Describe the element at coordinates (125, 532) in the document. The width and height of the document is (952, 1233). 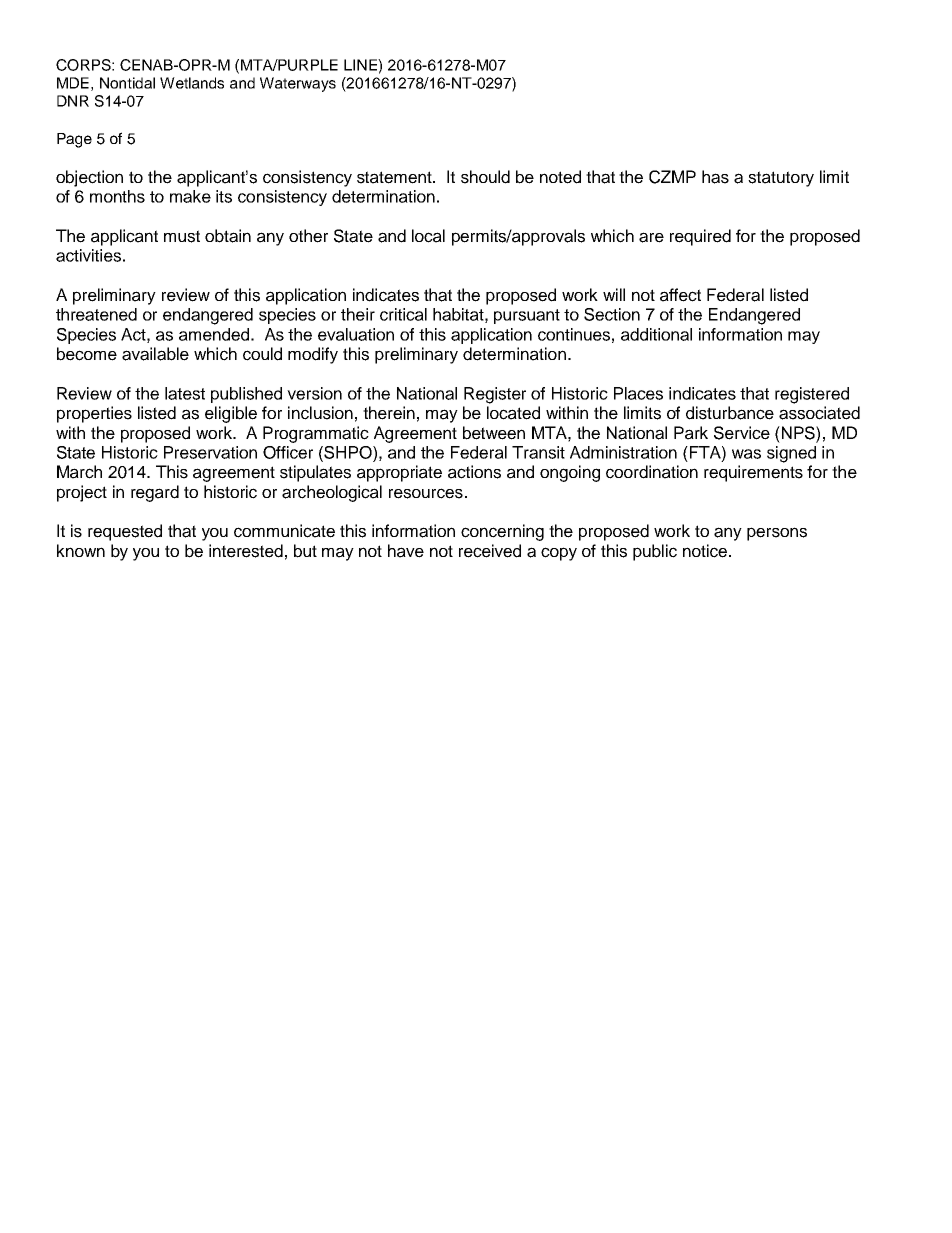
I see `requested` at that location.
